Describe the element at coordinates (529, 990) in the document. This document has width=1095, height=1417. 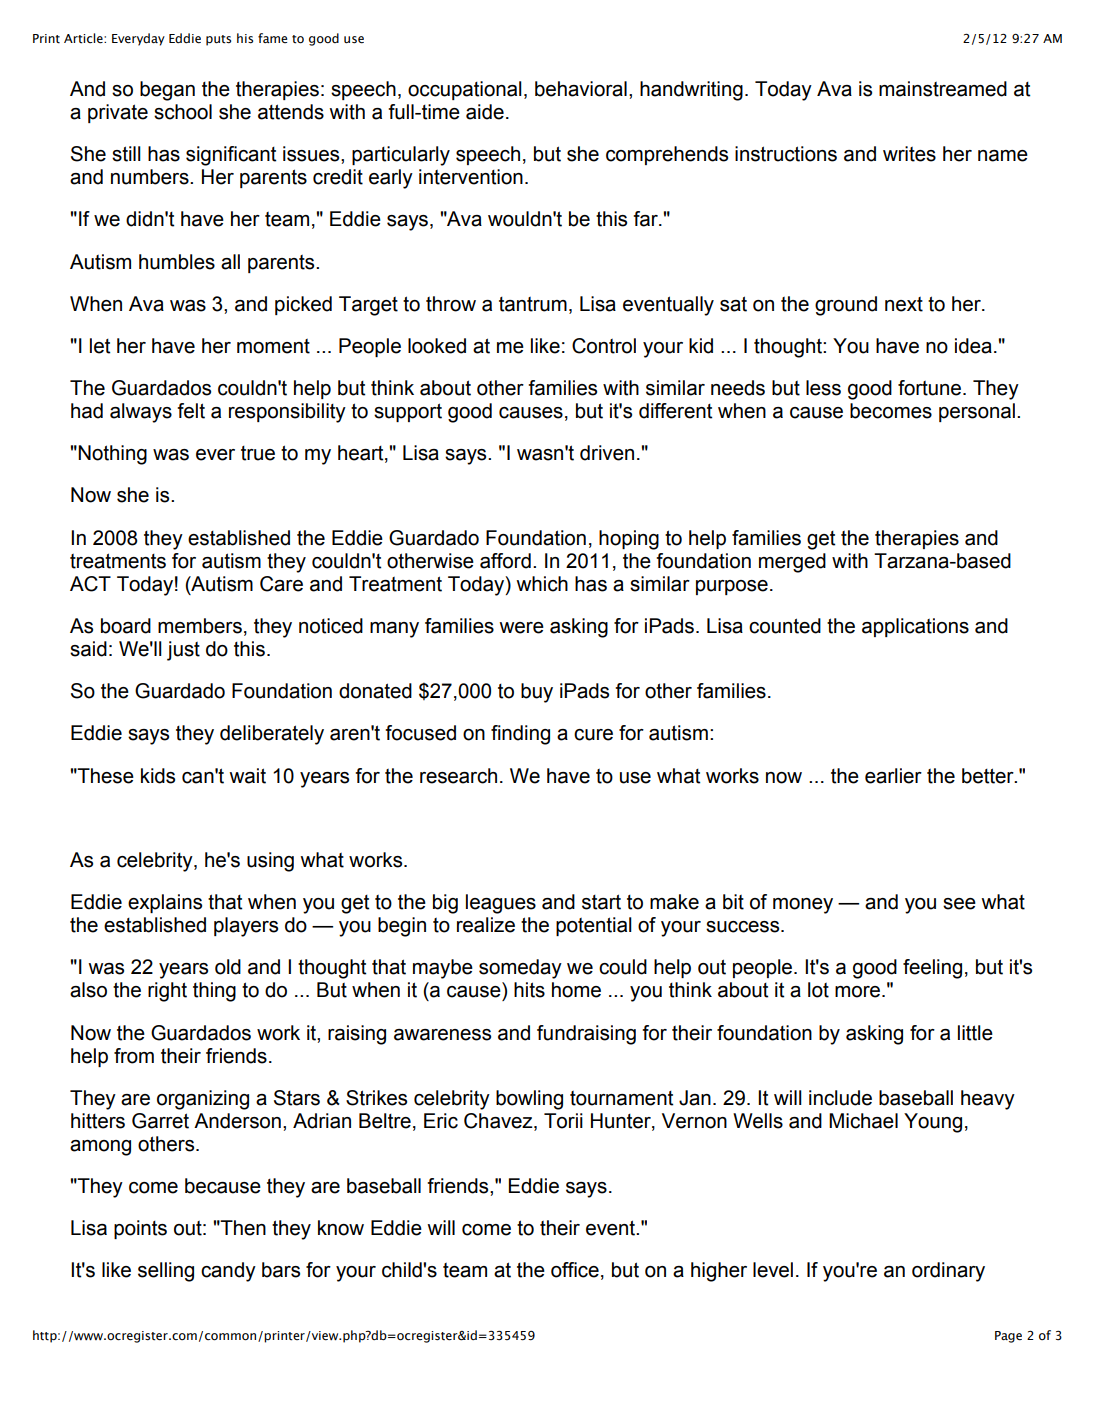
I see `hits` at that location.
